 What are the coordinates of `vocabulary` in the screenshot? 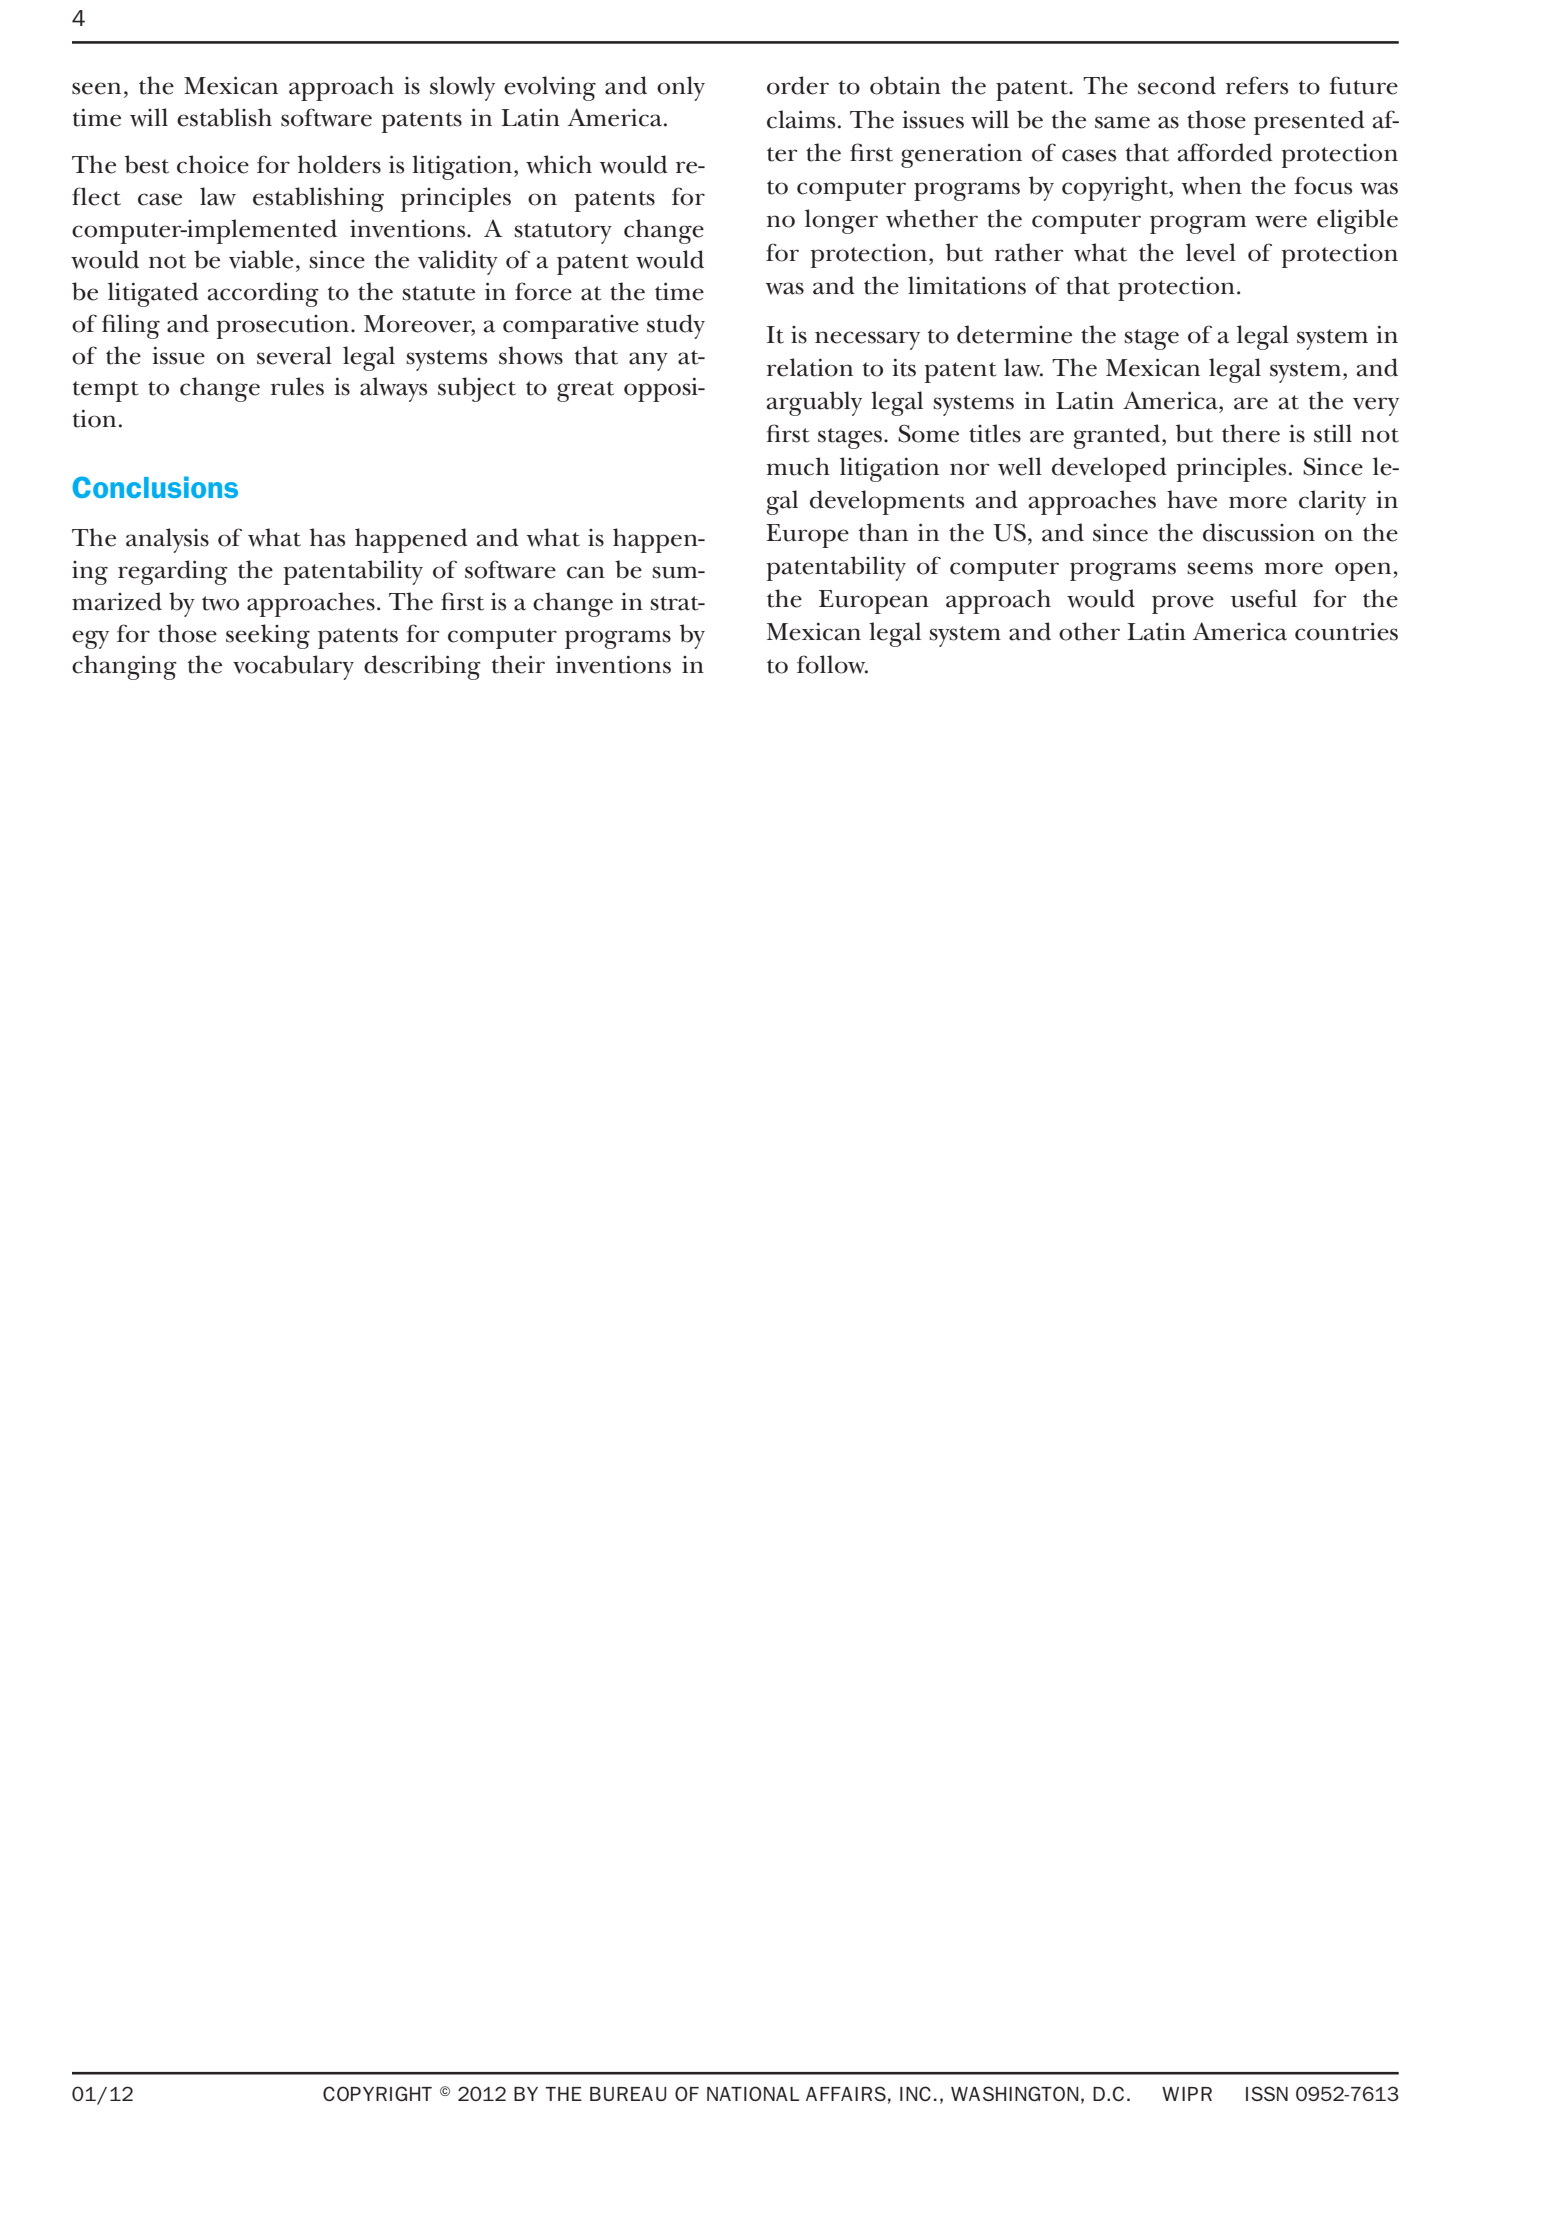 It's located at (293, 667).
